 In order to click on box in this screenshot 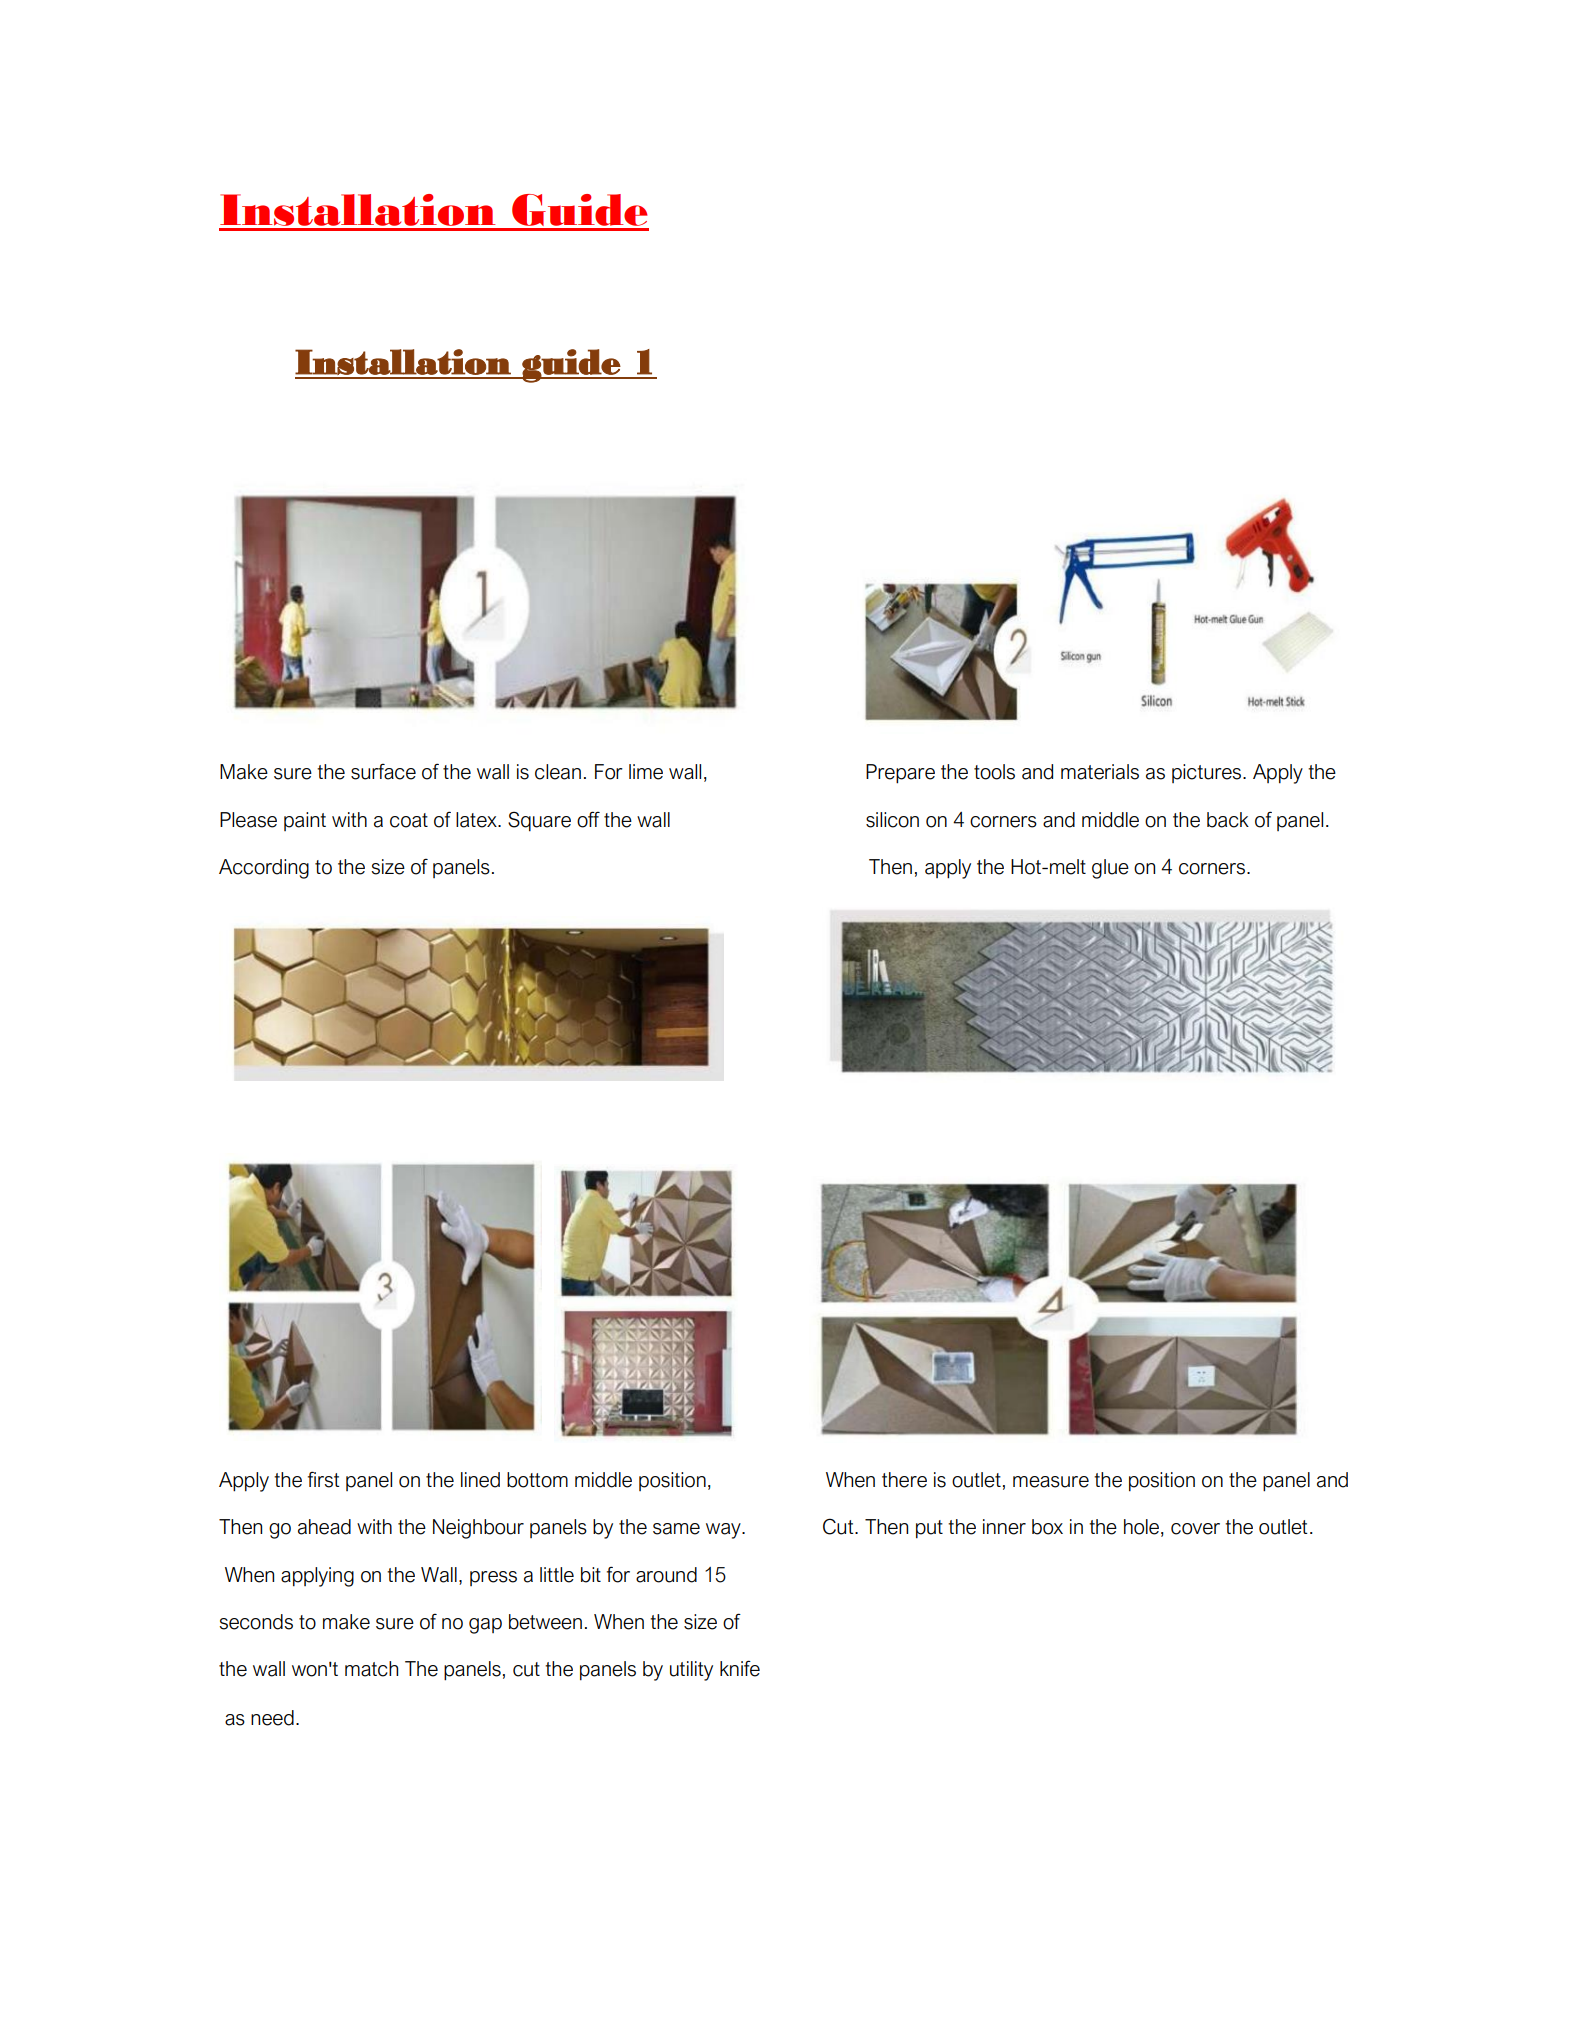, I will do `click(1047, 1527)`.
